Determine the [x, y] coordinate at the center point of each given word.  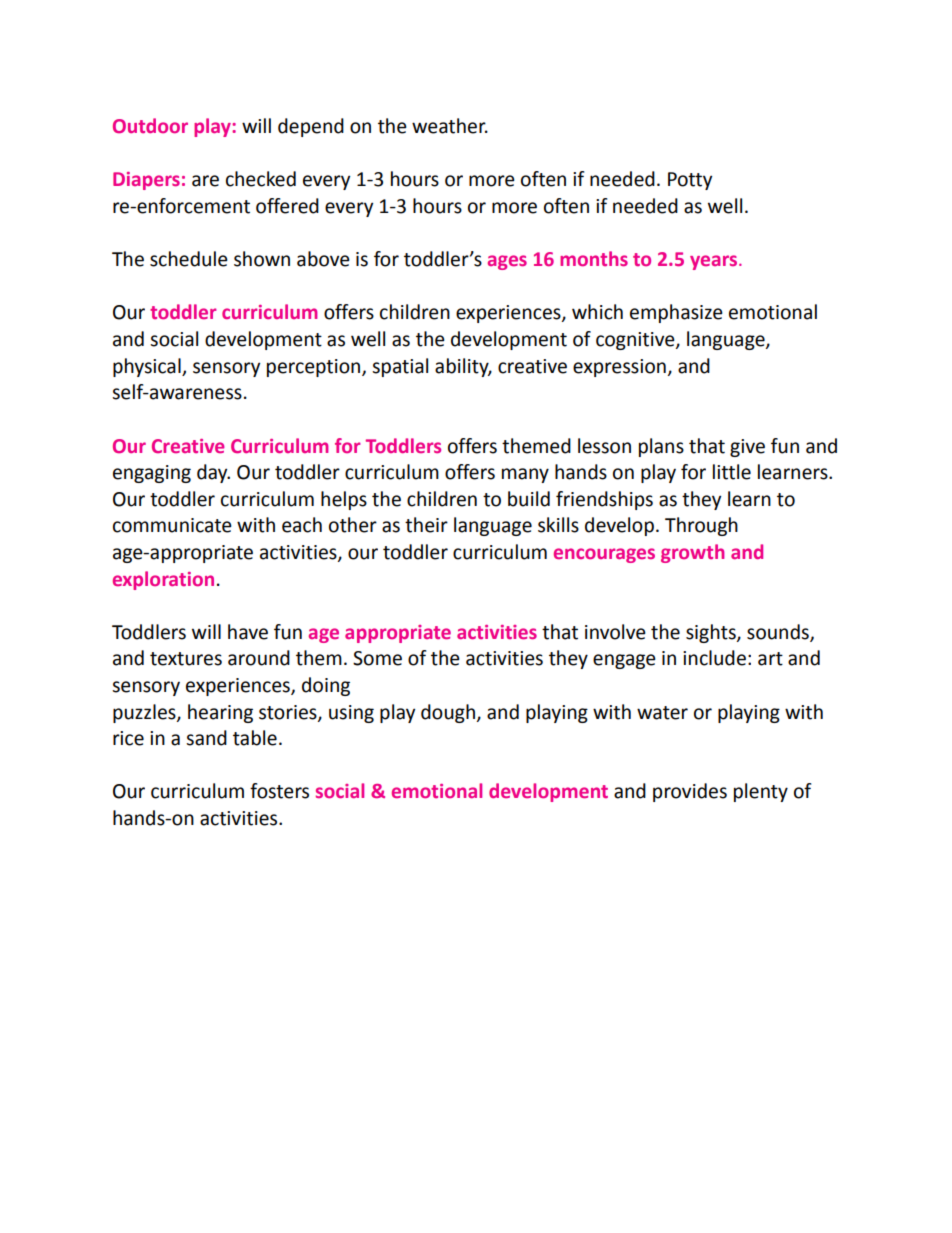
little [732, 472]
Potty [690, 181]
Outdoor [150, 125]
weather [450, 126]
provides [690, 792]
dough [448, 713]
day [213, 473]
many [525, 475]
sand [206, 738]
